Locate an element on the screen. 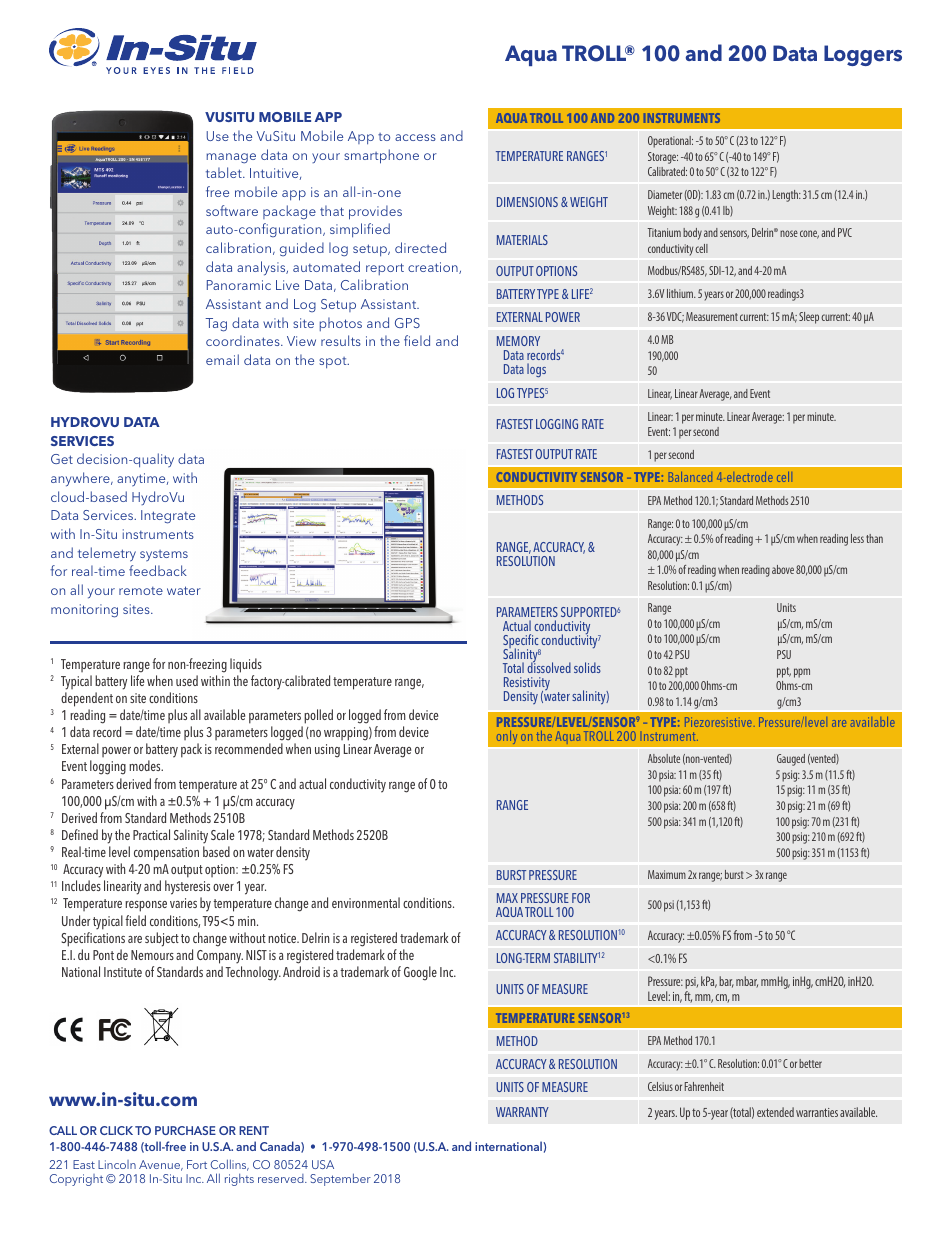 This screenshot has height=1233, width=952. Sleep is located at coordinates (809, 318).
